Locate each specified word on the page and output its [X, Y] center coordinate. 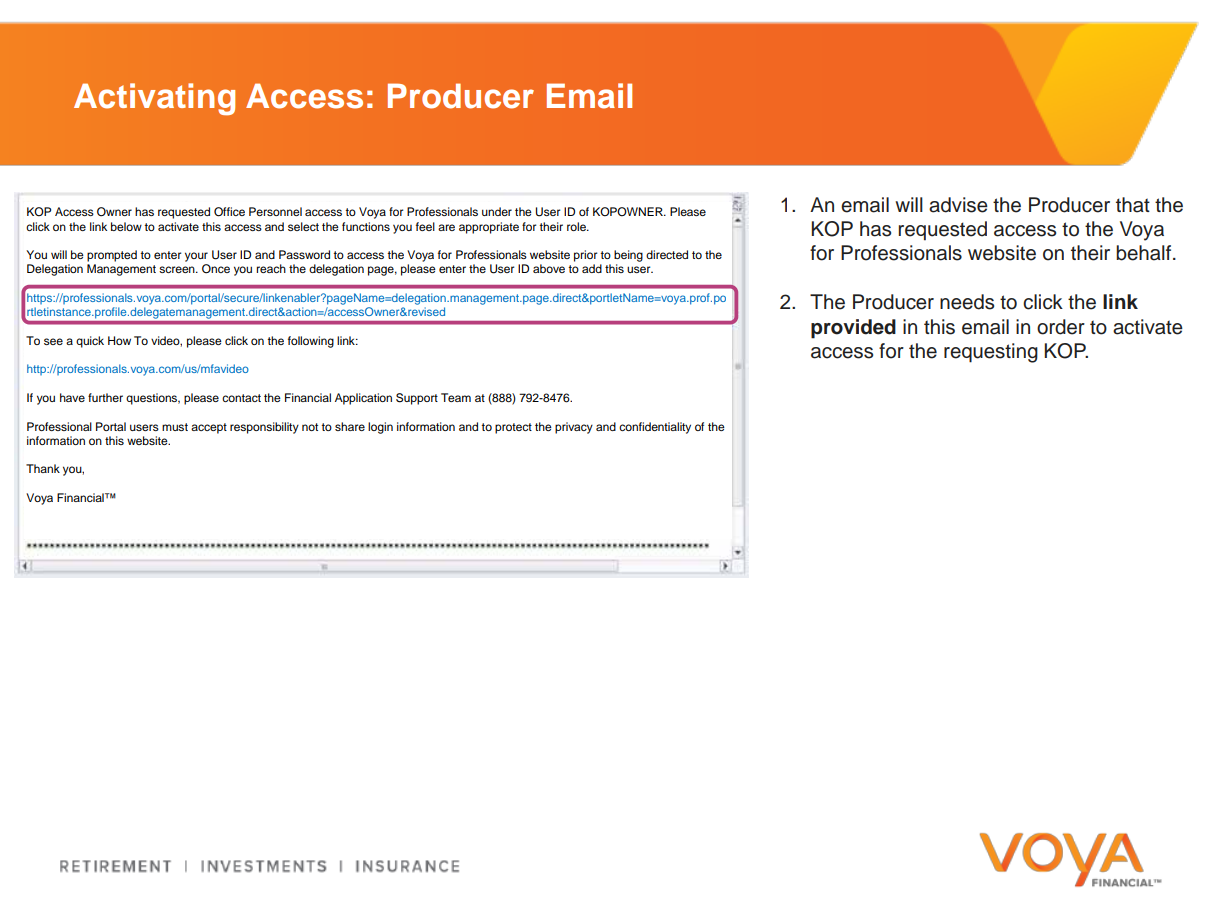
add [592, 268]
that [1133, 205]
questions [153, 399]
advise [958, 205]
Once [216, 269]
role [577, 226]
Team [456, 397]
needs [967, 302]
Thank [43, 468]
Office [229, 212]
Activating [154, 99]
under [497, 211]
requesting [991, 353]
